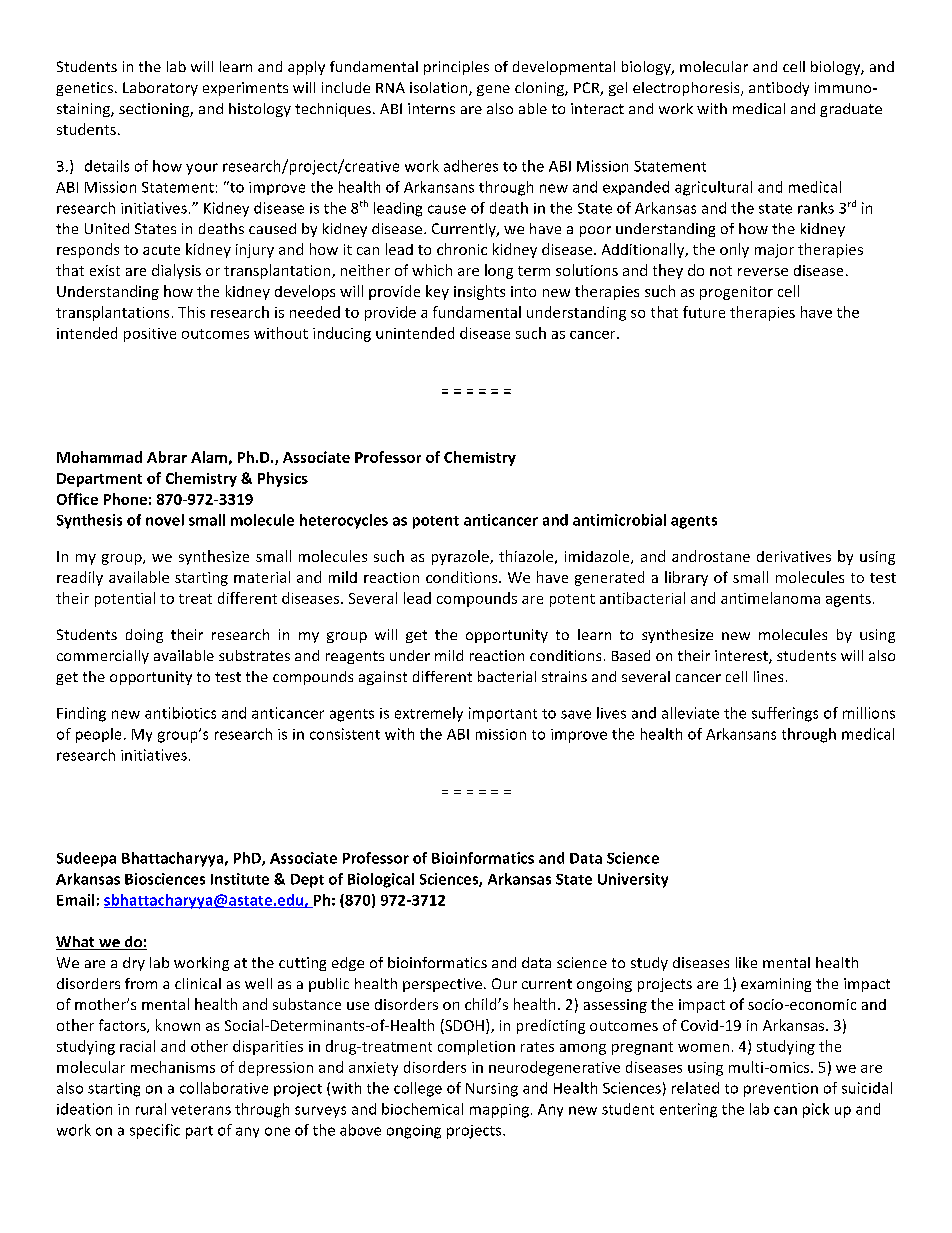 This page has height=1233, width=952. What do you see at coordinates (633, 880) in the page?
I see `University` at bounding box center [633, 880].
